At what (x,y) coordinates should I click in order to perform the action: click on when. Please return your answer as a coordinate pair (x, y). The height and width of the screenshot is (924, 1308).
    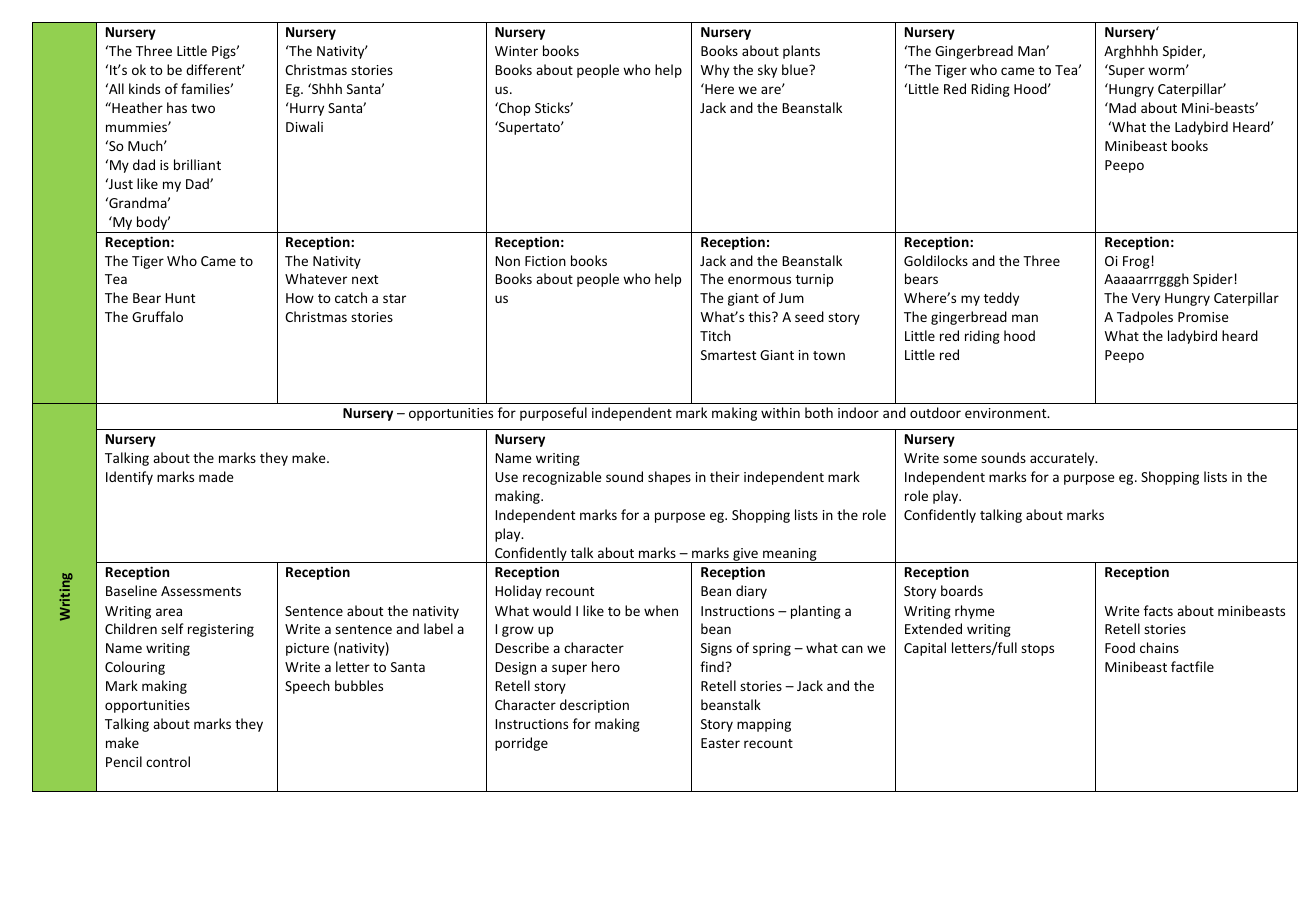
    Looking at the image, I should click on (661, 610).
